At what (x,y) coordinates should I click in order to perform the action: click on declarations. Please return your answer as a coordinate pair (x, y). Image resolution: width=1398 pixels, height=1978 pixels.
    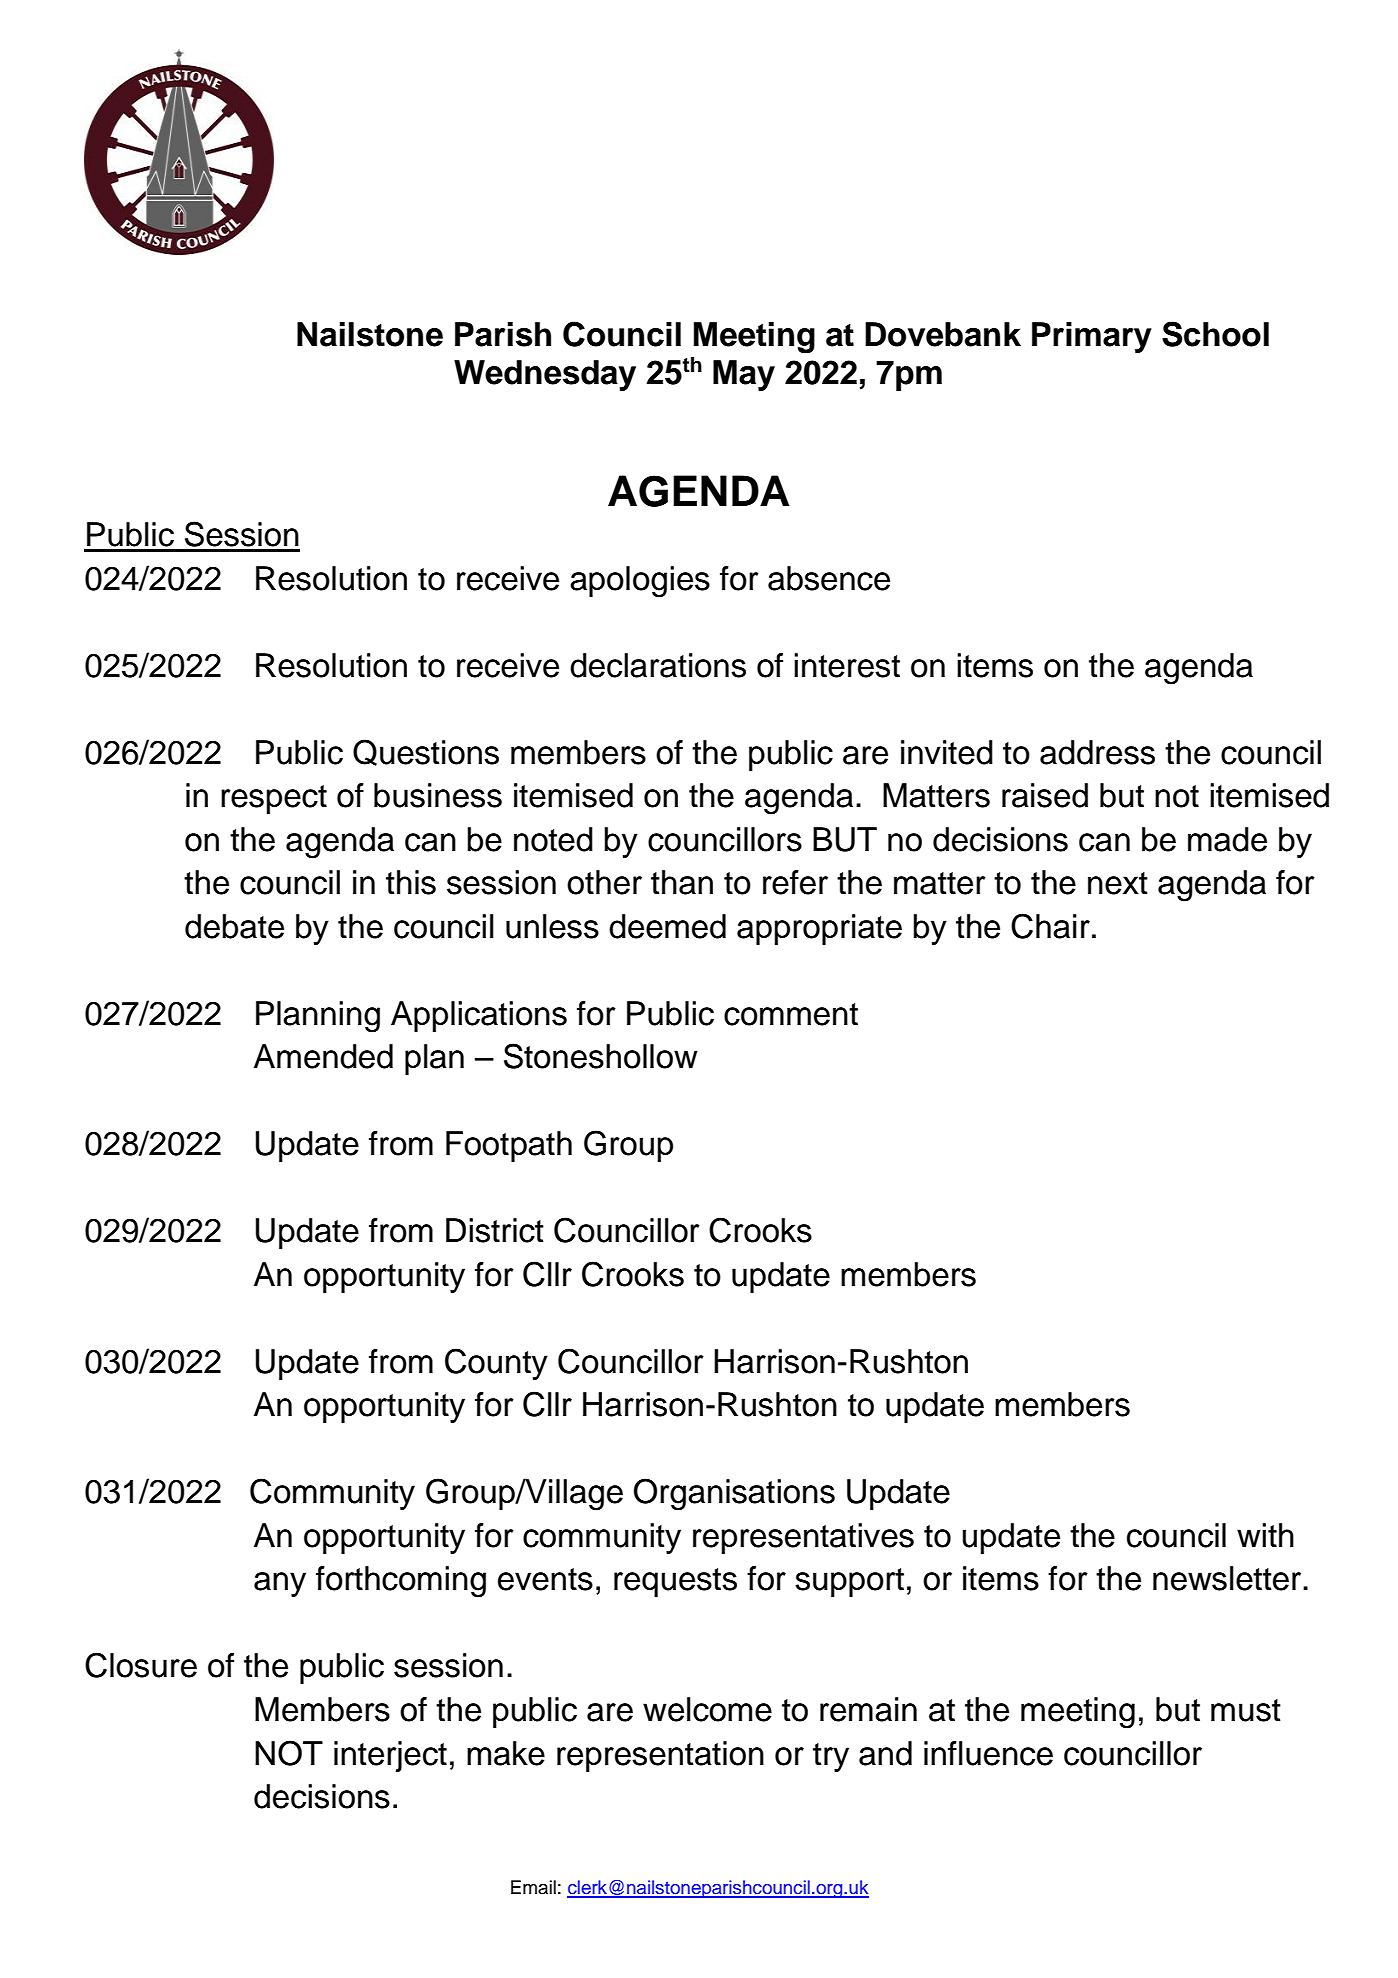
    Looking at the image, I should click on (658, 665).
